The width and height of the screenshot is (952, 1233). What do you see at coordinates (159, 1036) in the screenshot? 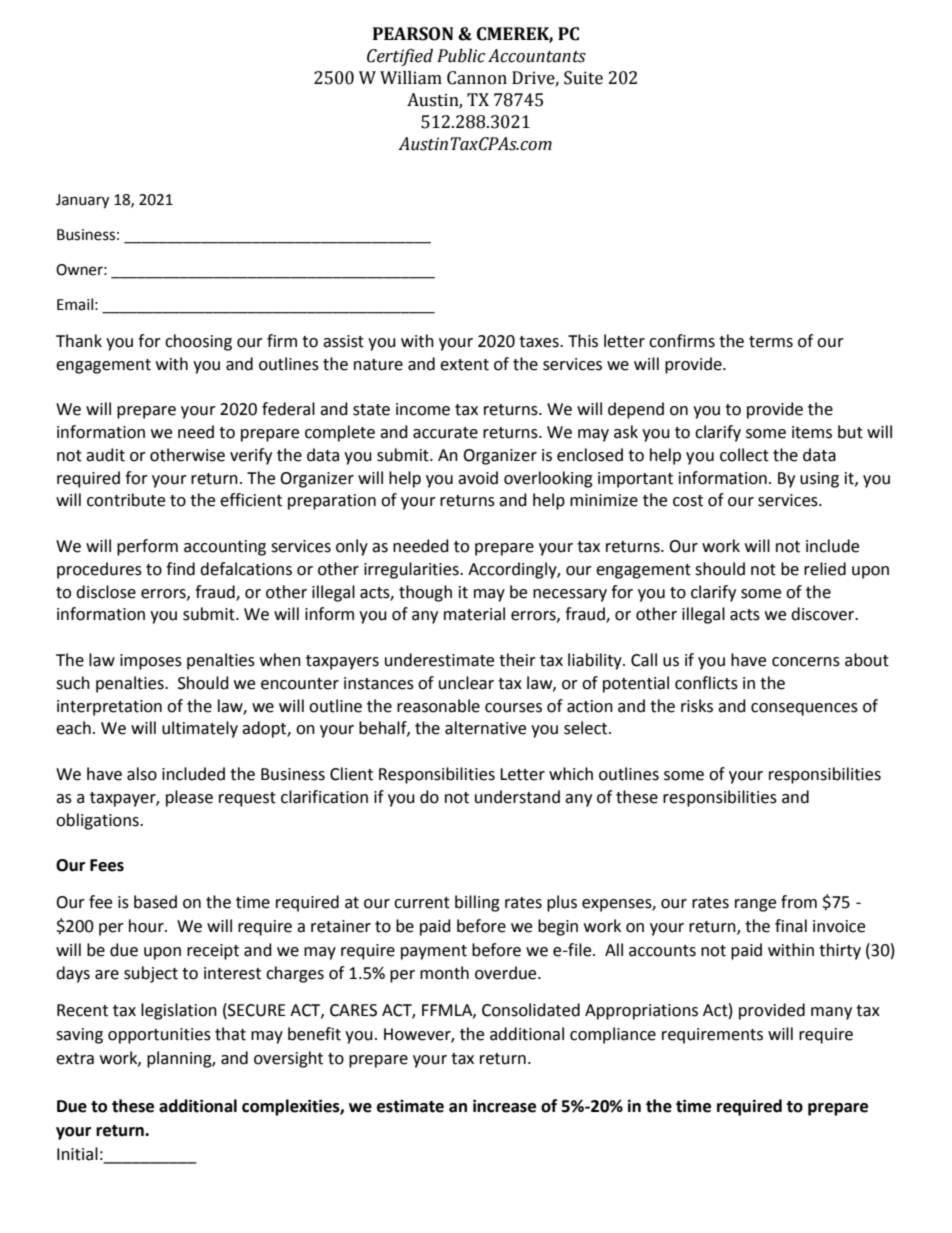
I see `opportunities` at bounding box center [159, 1036].
